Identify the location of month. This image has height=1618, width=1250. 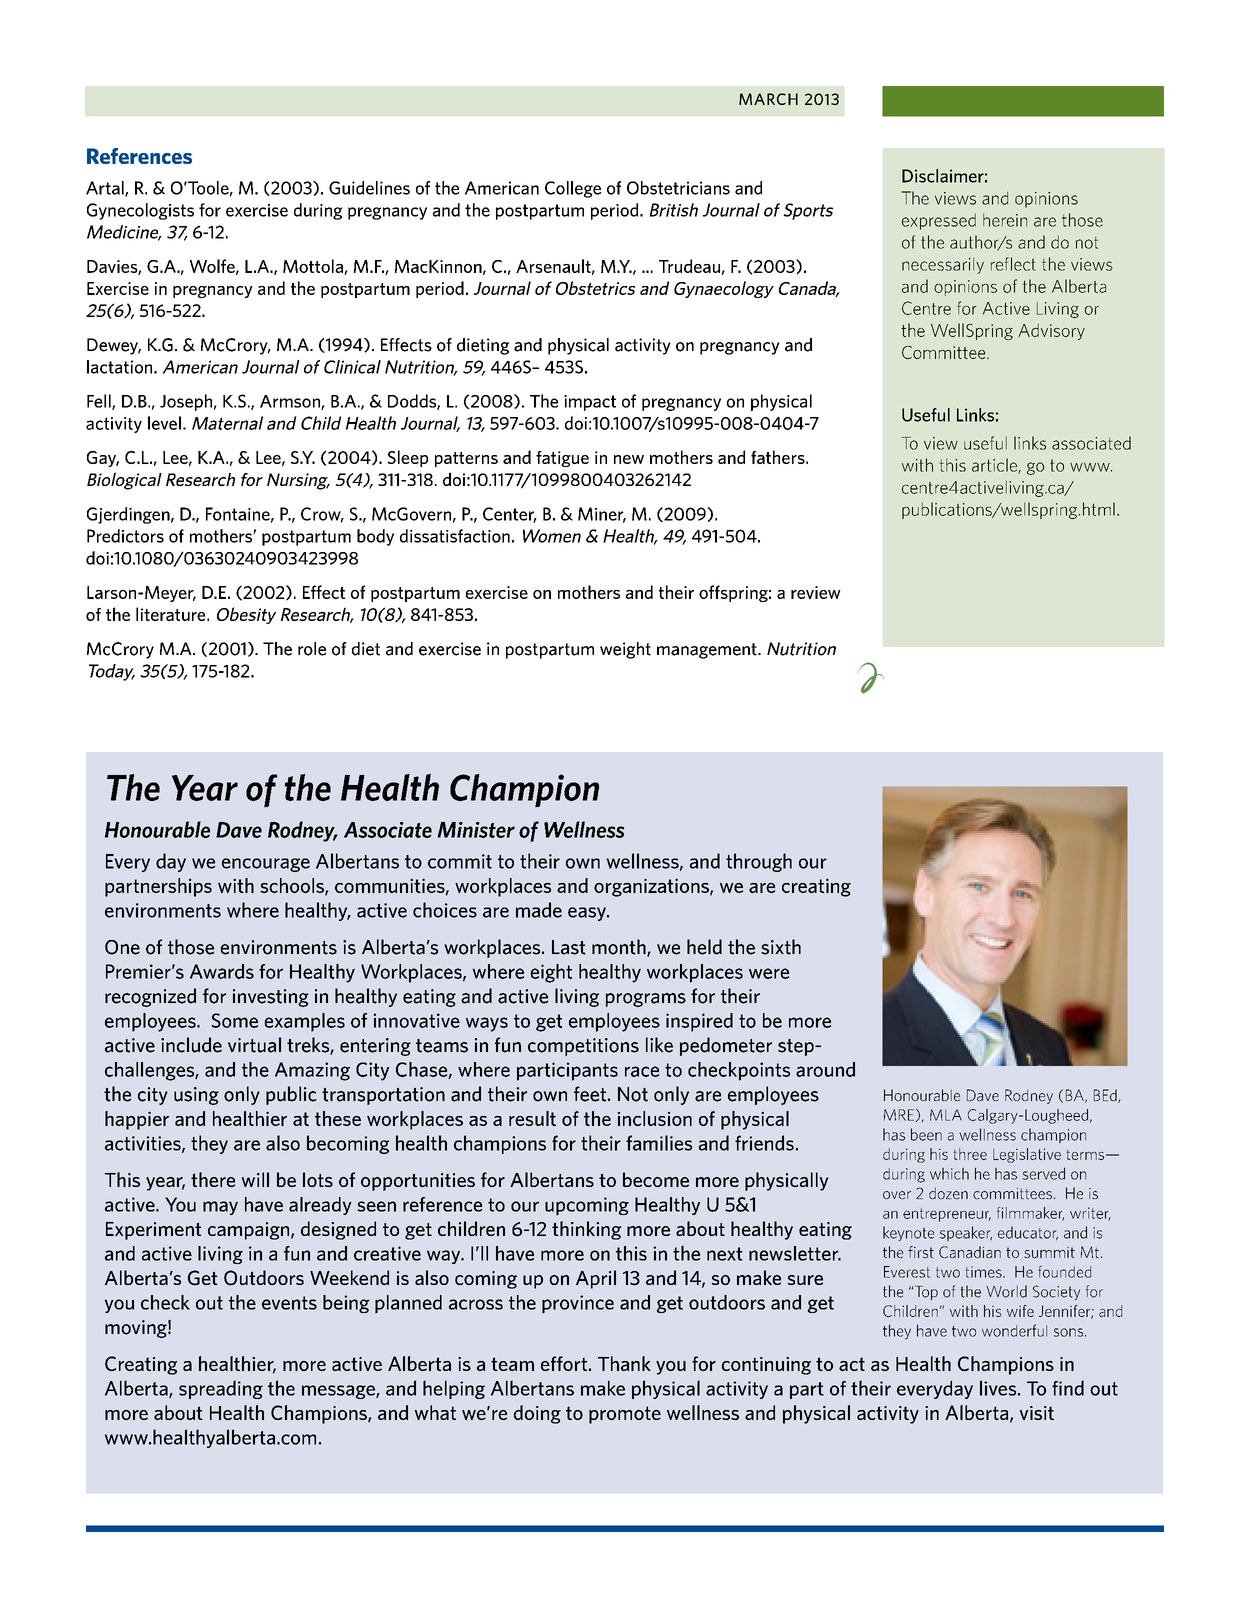
(620, 948).
